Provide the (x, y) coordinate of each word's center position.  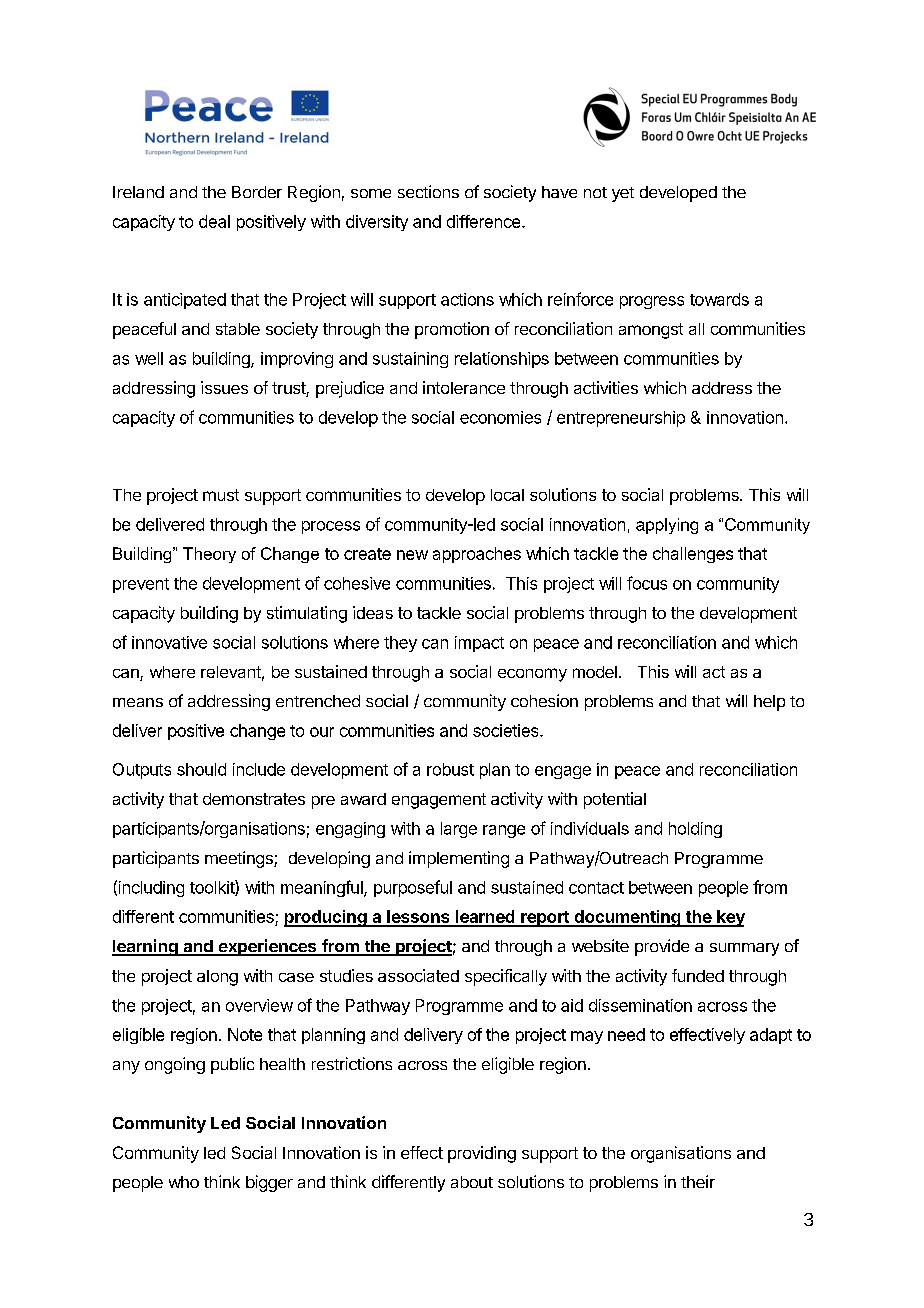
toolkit (213, 888)
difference (485, 221)
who (184, 1182)
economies (500, 417)
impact (479, 644)
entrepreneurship (621, 419)
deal (214, 221)
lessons (418, 918)
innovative (169, 642)
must (221, 495)
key (730, 918)
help (769, 703)
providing (482, 1154)
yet (623, 194)
